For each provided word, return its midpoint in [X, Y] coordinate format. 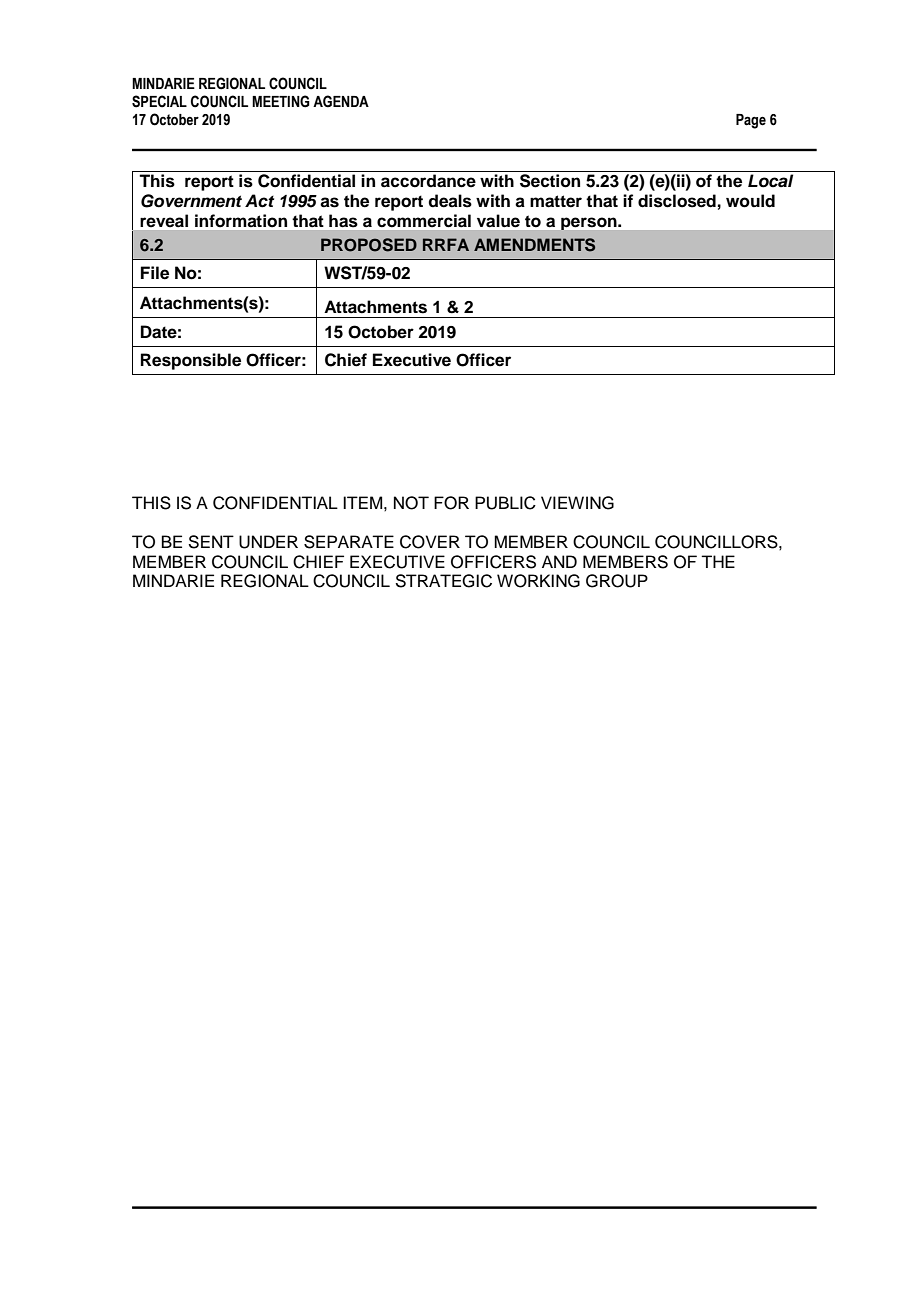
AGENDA [341, 101]
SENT [211, 542]
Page [751, 121]
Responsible [191, 361]
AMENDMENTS [534, 245]
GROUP [617, 581]
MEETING [281, 101]
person [590, 223]
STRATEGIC [443, 581]
